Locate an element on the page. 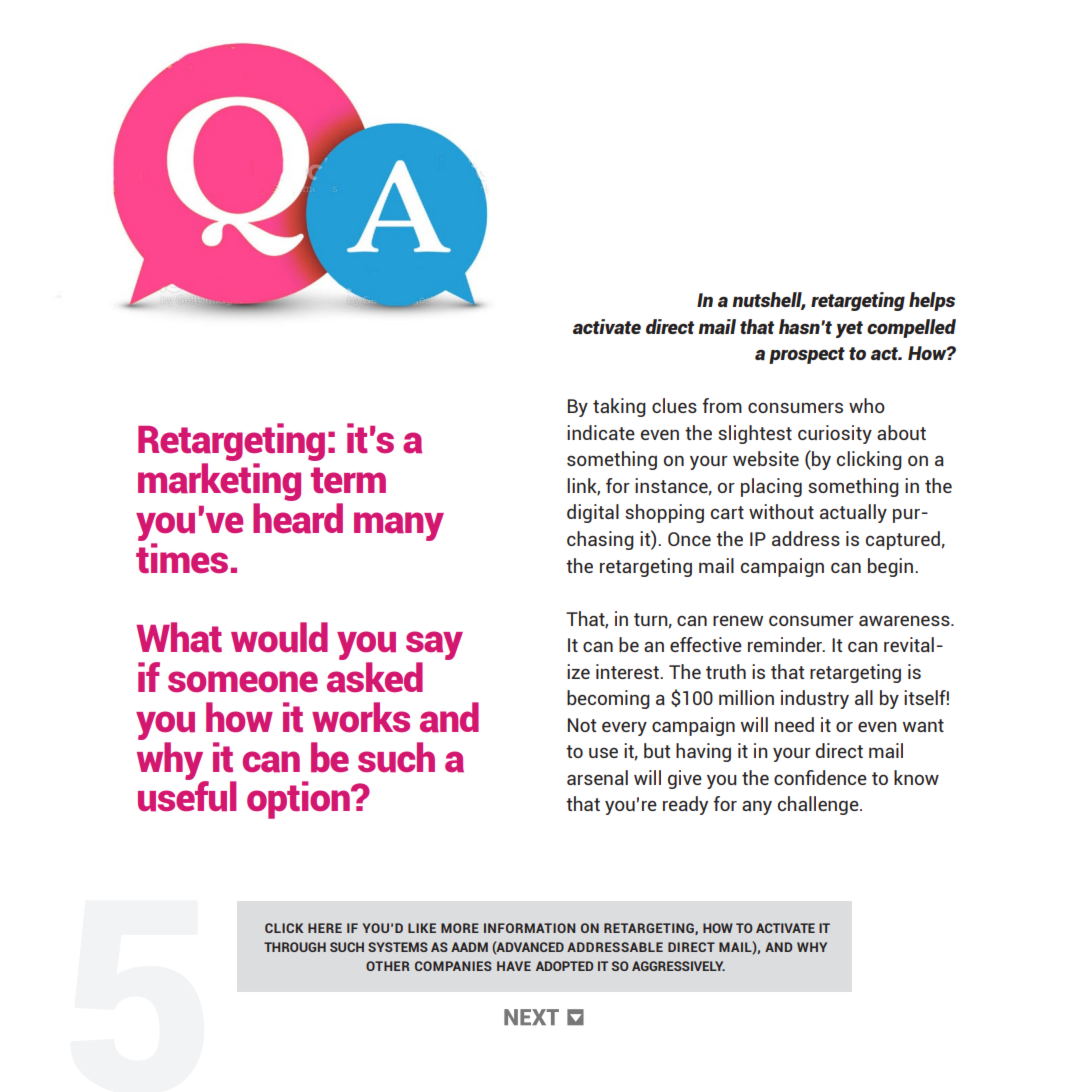  AGGRESSIVELY is located at coordinates (678, 966).
